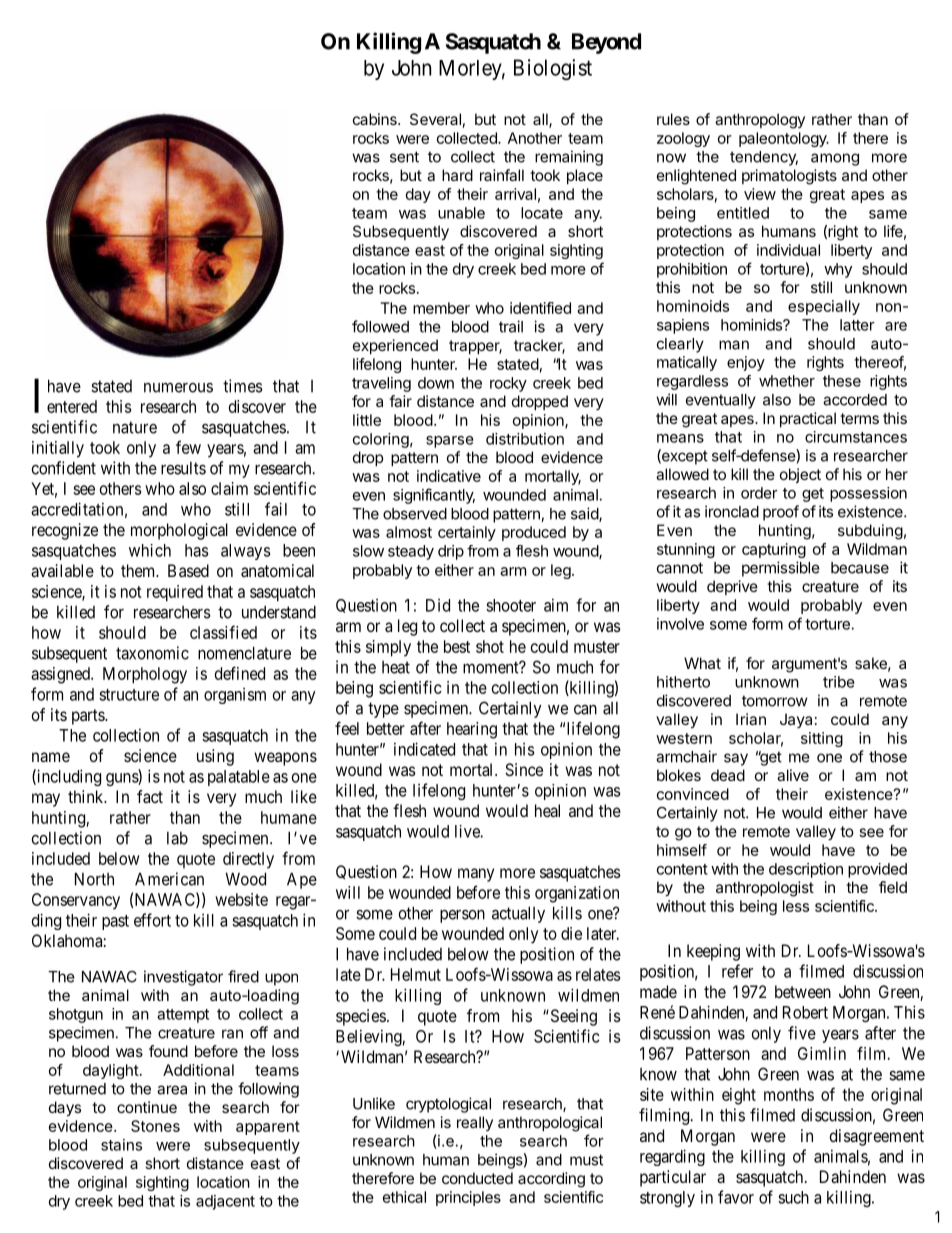 This screenshot has width=952, height=1233. What do you see at coordinates (476, 875) in the screenshot?
I see `many` at bounding box center [476, 875].
